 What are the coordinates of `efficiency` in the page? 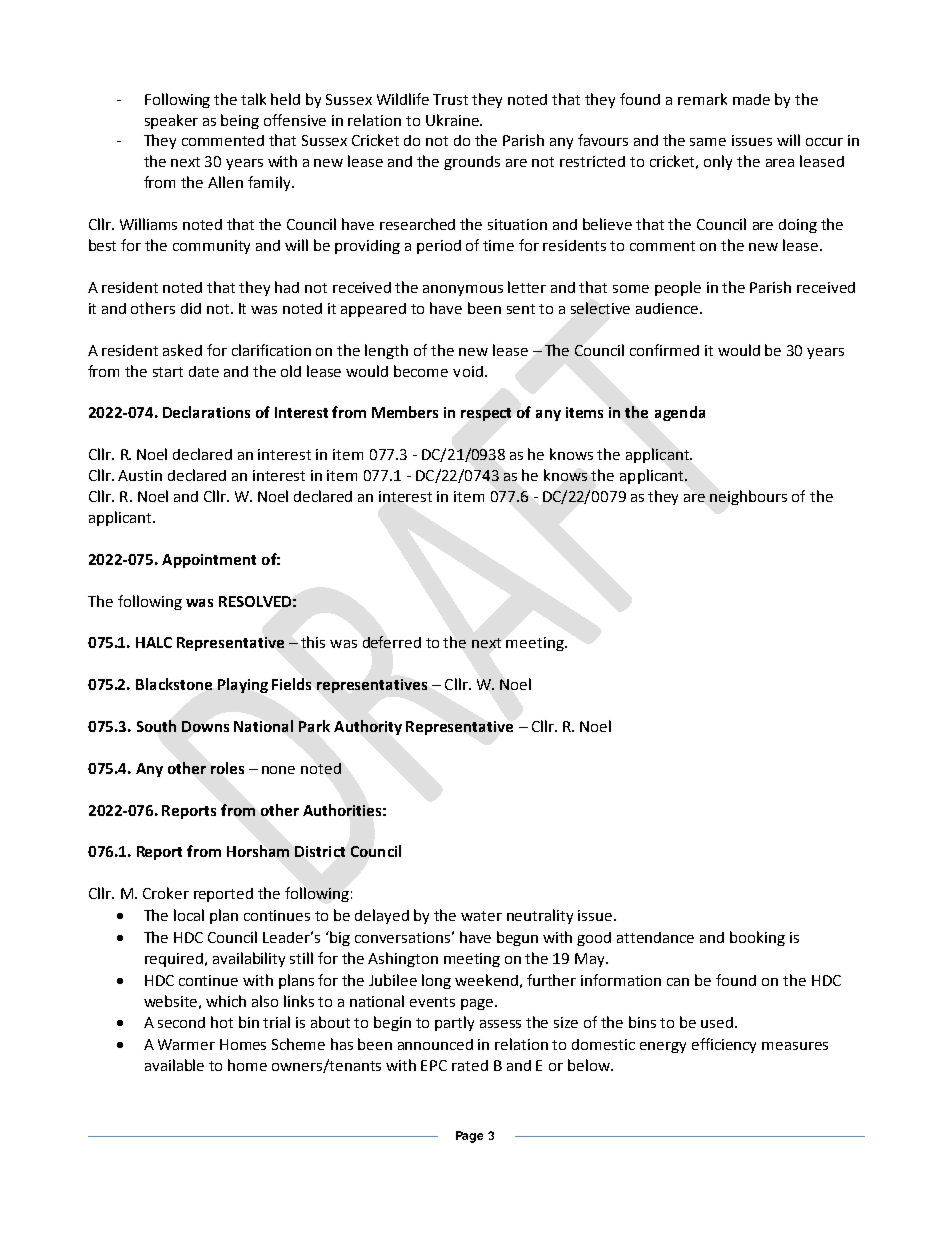 It's located at (724, 1045).
